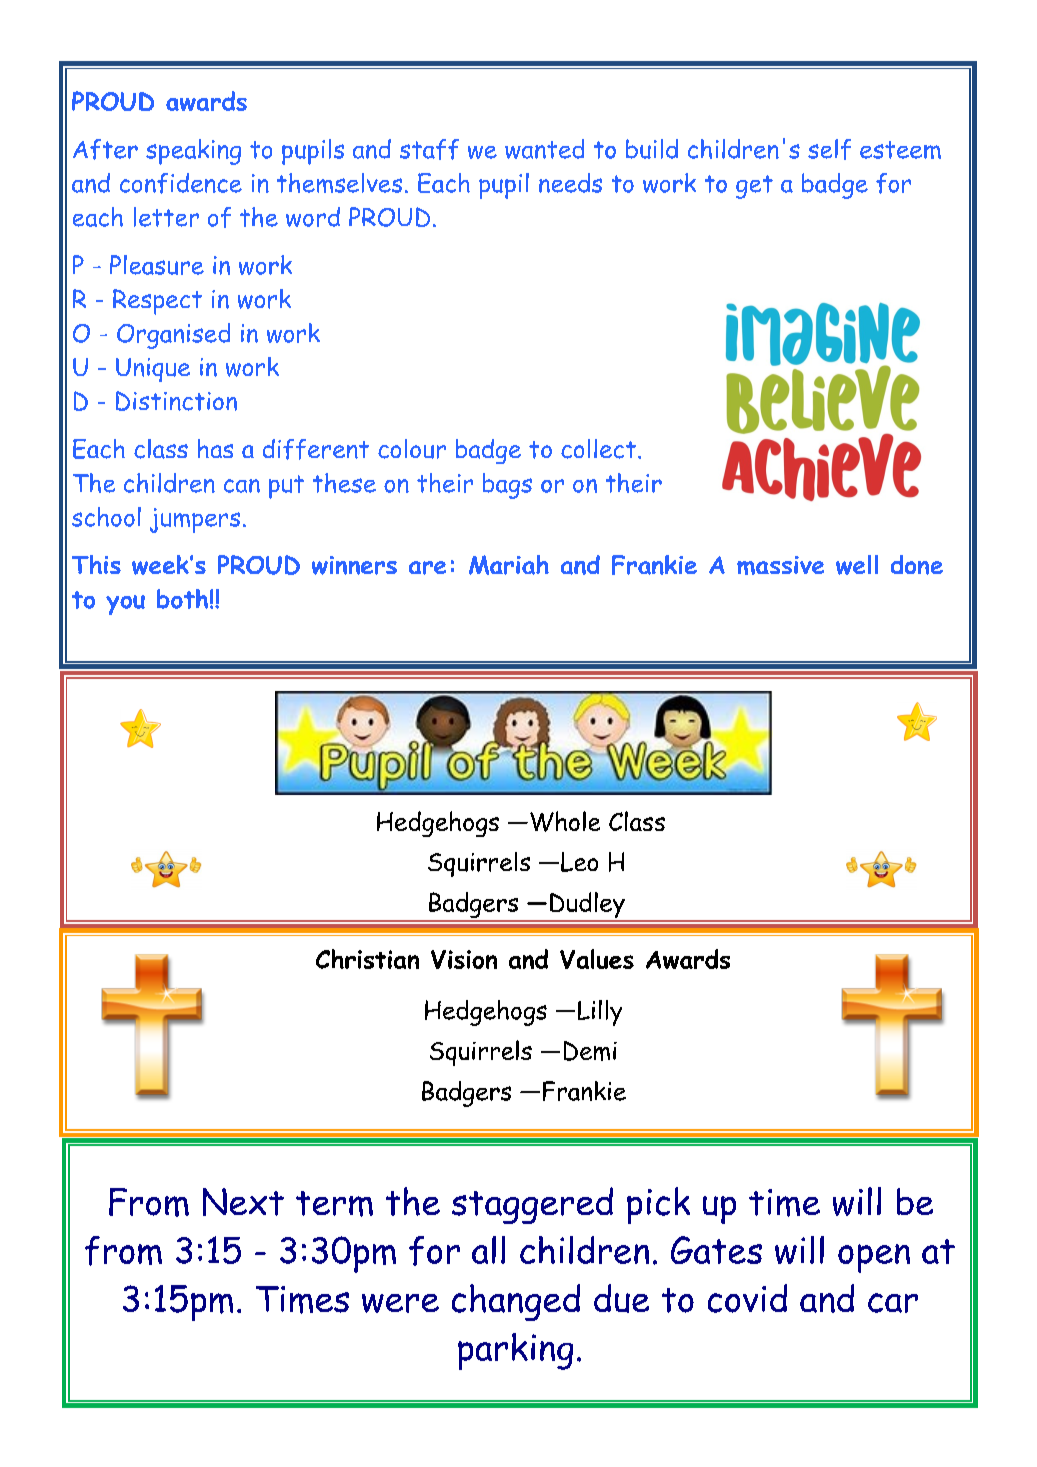 Image resolution: width=1037 pixels, height=1467 pixels. I want to click on self, so click(829, 149).
